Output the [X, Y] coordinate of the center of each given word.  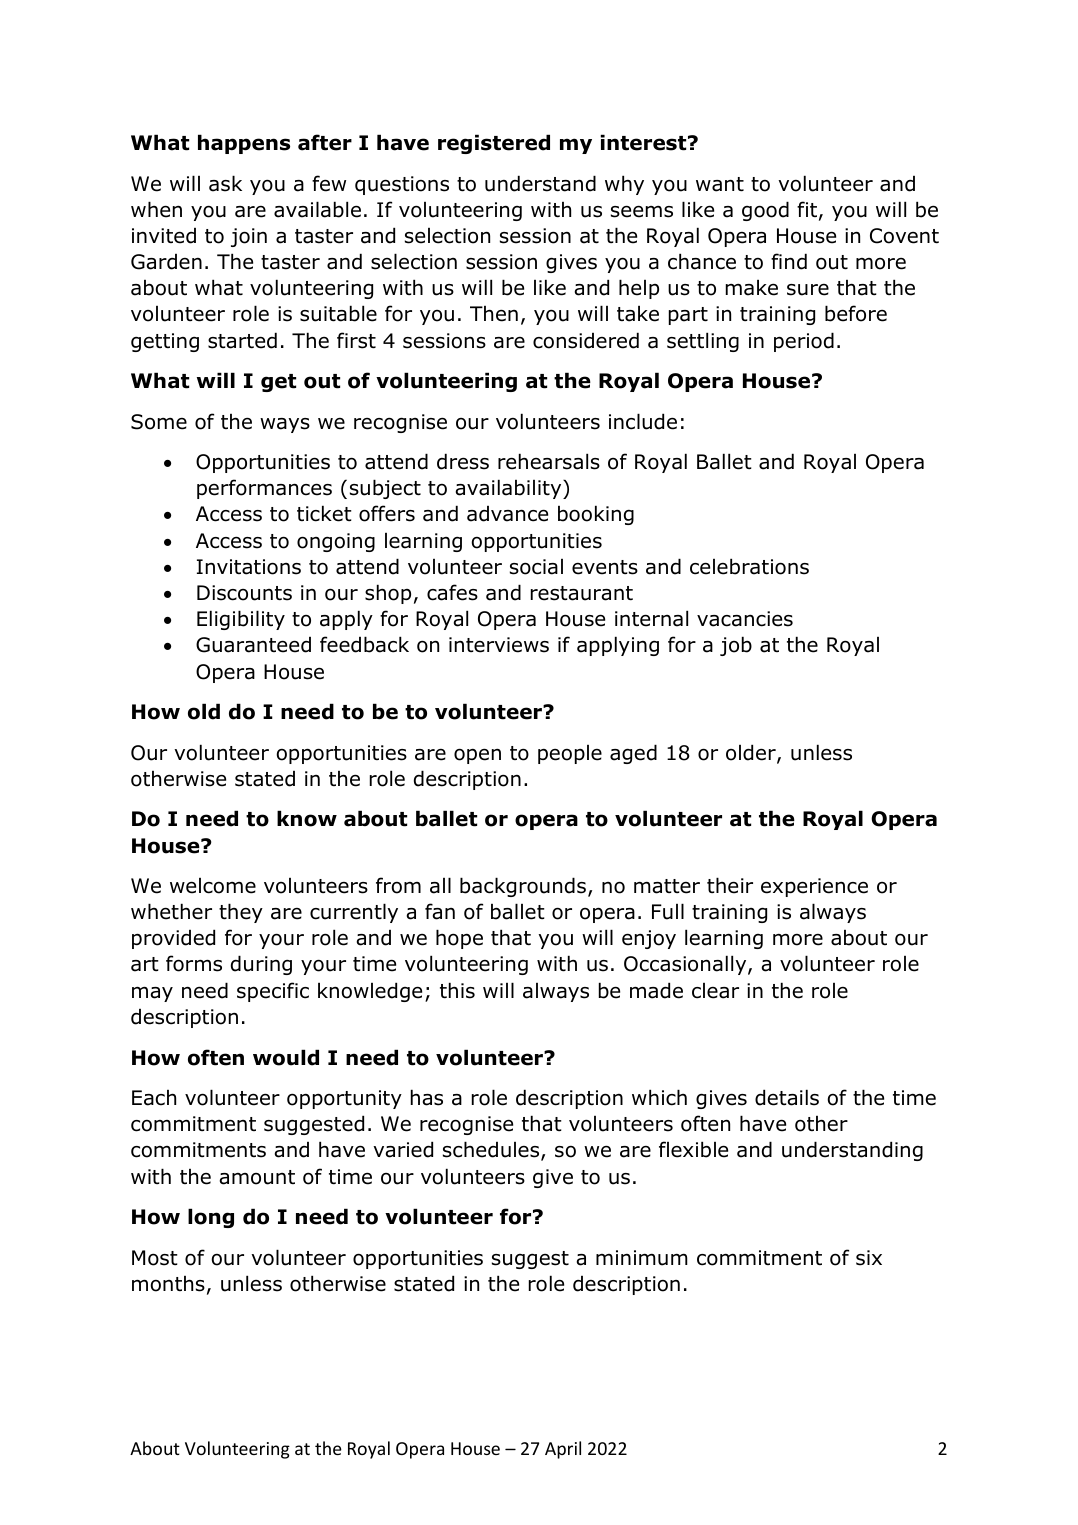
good [765, 211]
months [168, 1284]
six [869, 1258]
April [563, 1450]
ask [225, 183]
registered [494, 144]
